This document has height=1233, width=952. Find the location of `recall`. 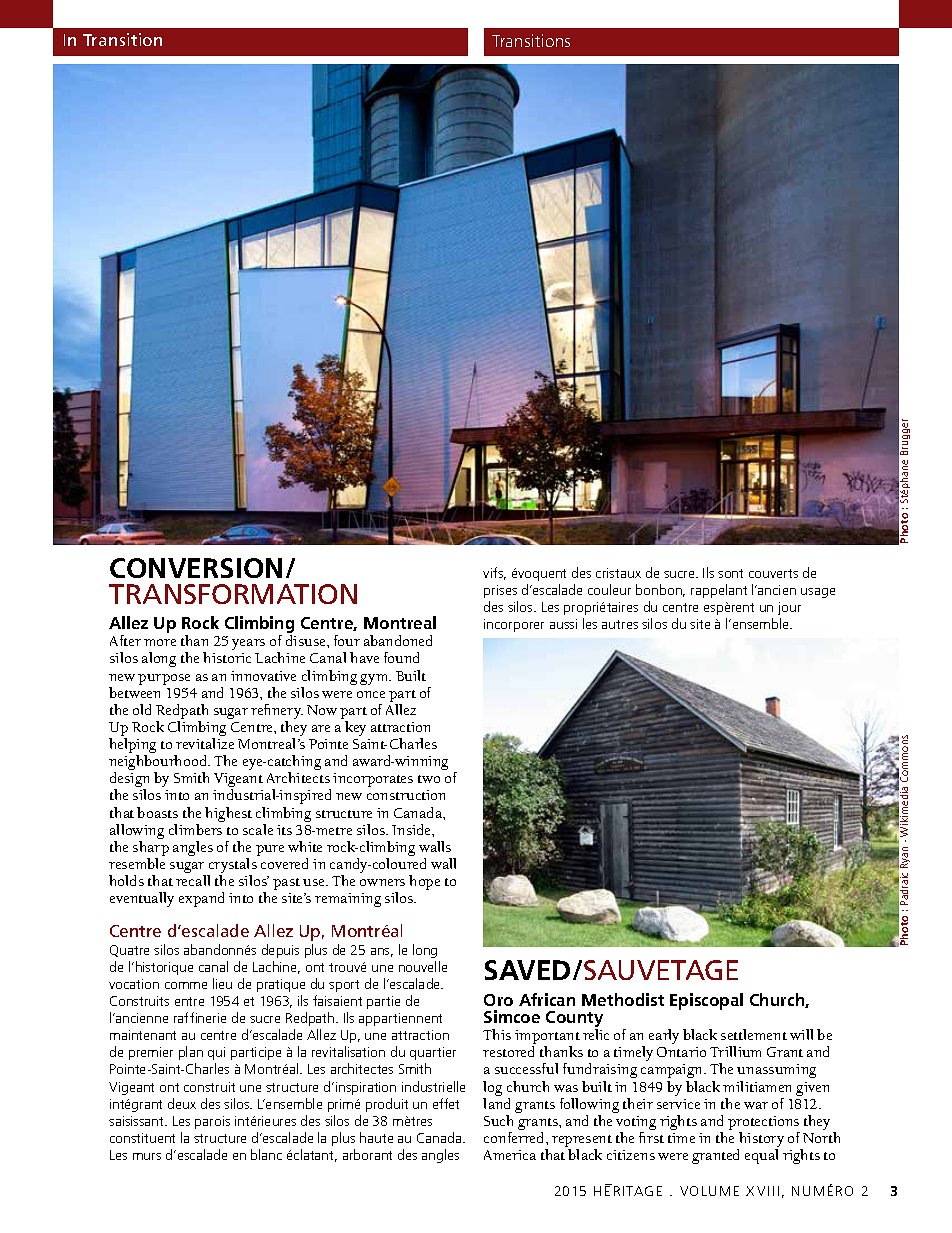

recall is located at coordinates (193, 880).
